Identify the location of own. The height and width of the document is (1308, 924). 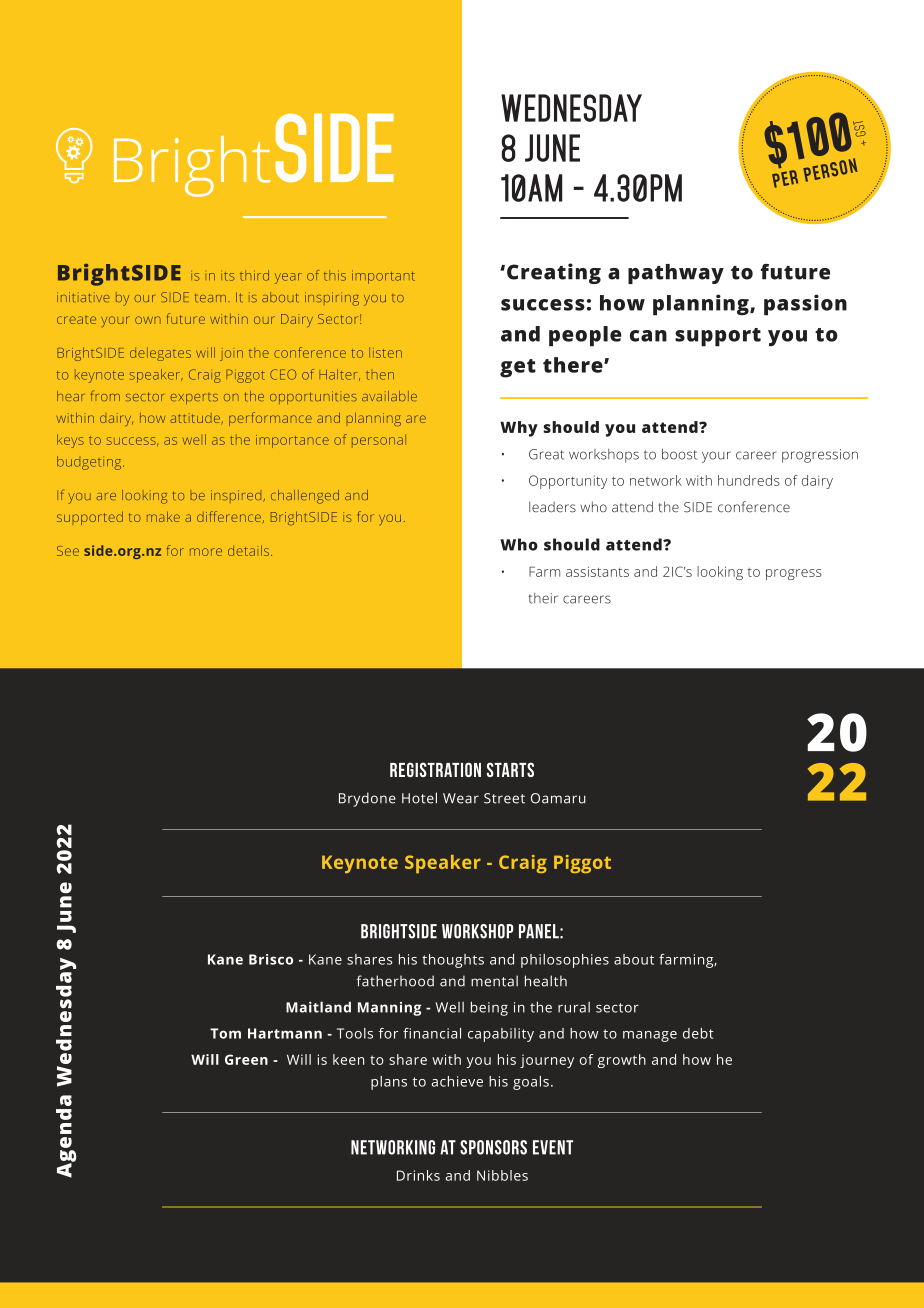
(148, 320).
